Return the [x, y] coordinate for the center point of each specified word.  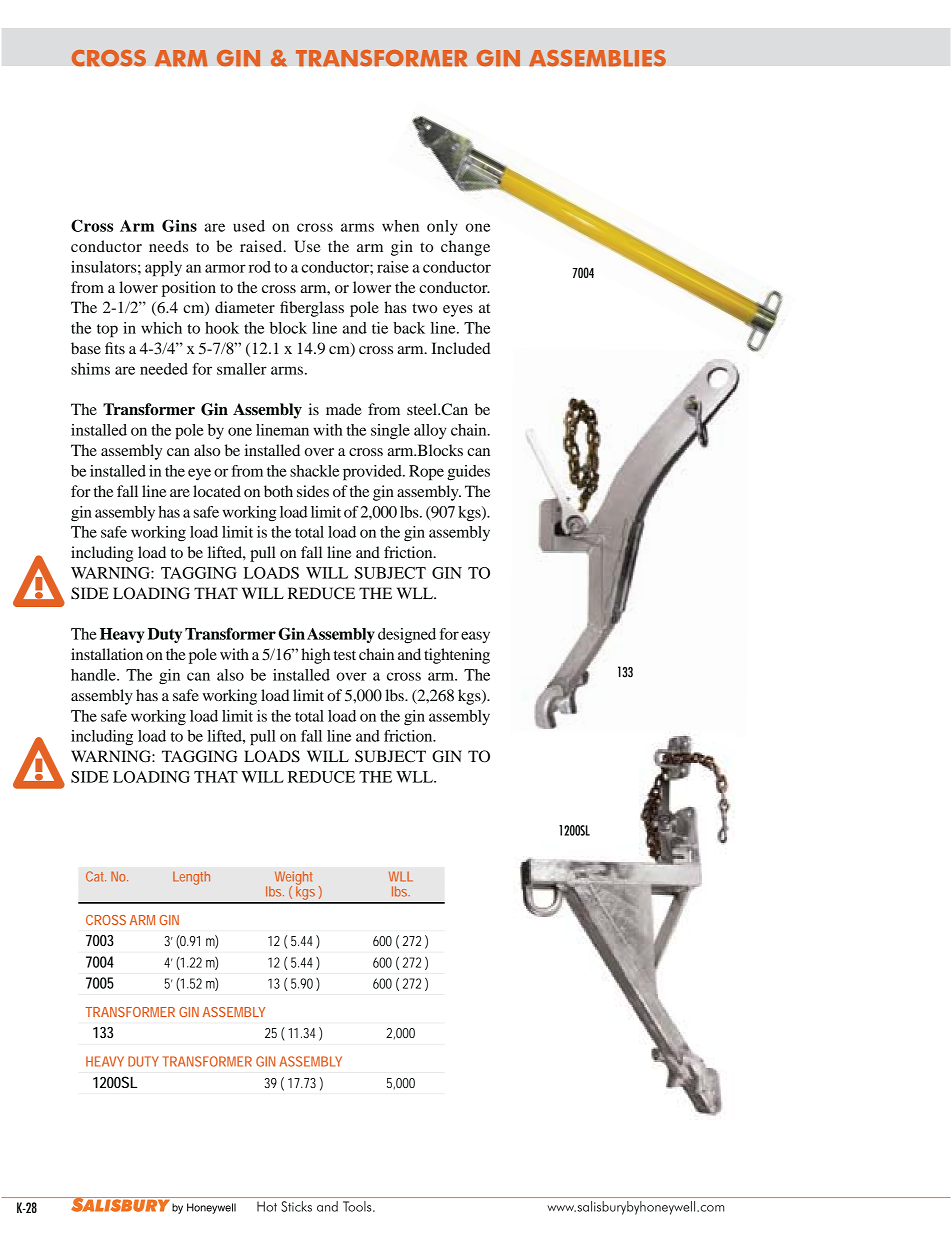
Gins [179, 225]
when [400, 226]
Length [191, 878]
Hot [267, 1206]
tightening [457, 656]
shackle [314, 471]
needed [164, 369]
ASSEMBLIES [597, 58]
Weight [294, 879]
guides [468, 473]
